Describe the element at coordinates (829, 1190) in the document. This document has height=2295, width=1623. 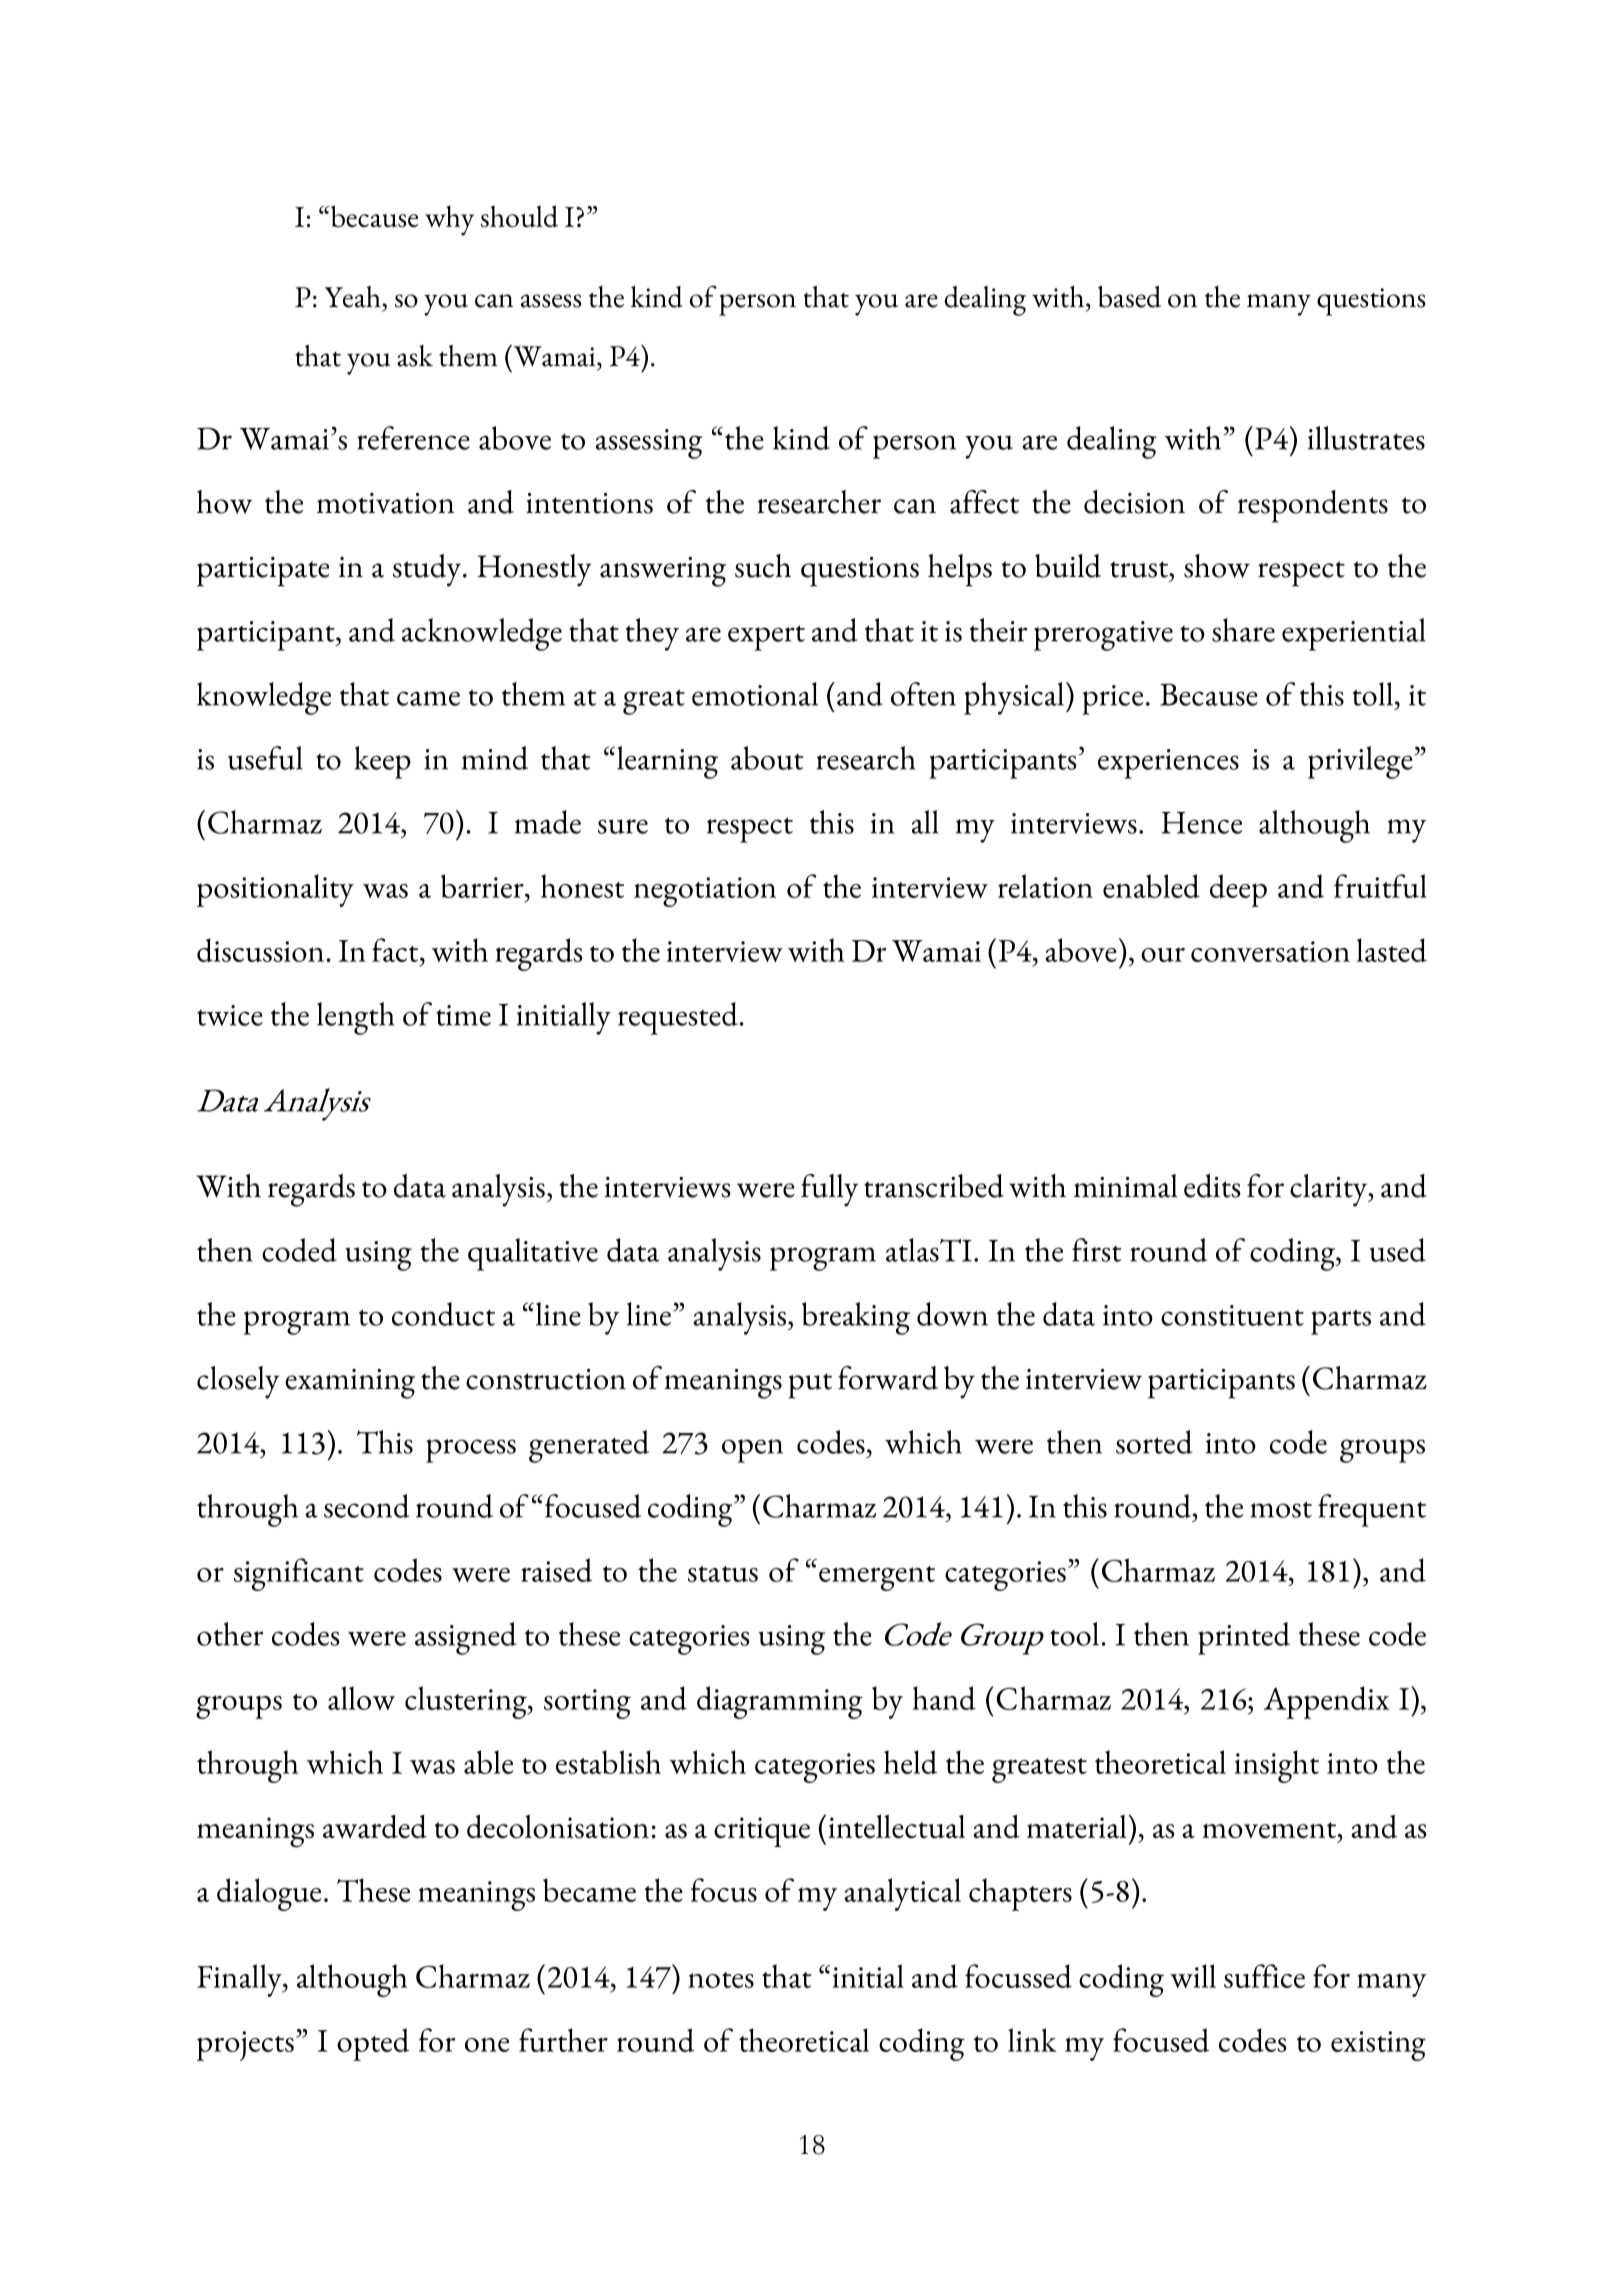
I see `fully` at that location.
